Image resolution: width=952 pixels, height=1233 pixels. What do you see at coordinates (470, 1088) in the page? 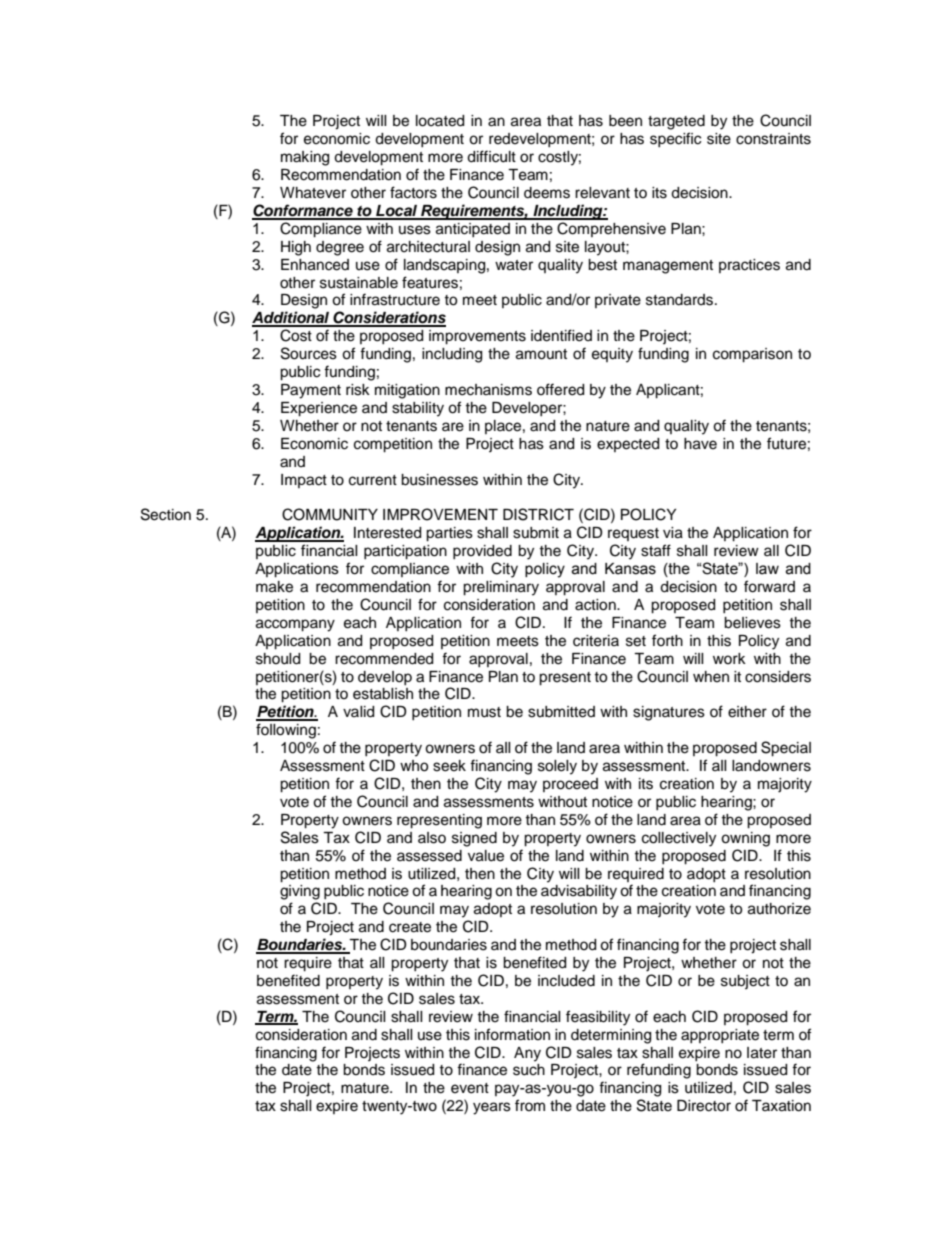
I see `event` at bounding box center [470, 1088].
